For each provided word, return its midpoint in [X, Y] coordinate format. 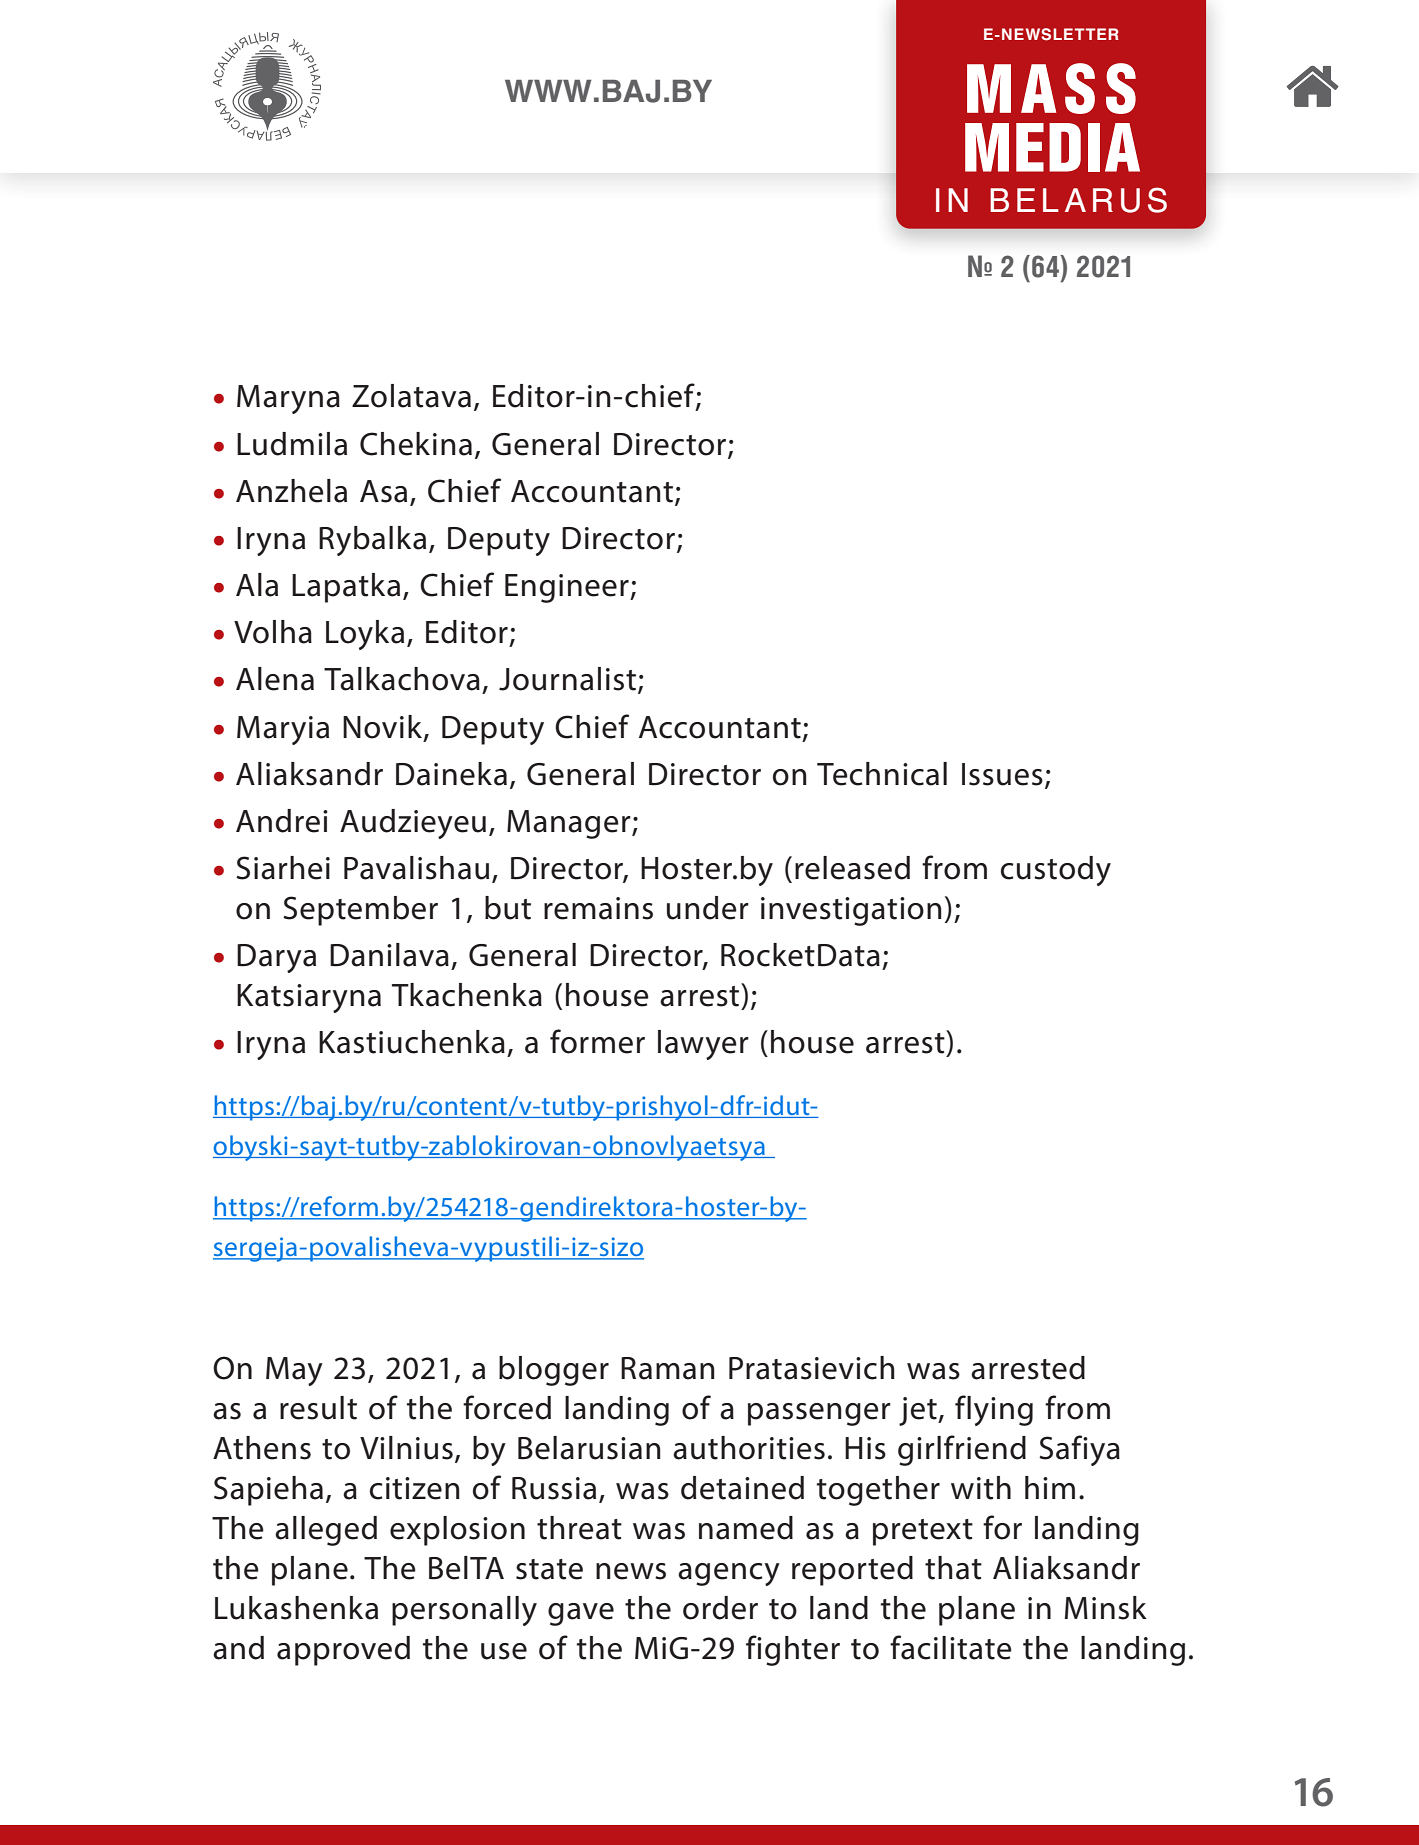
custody [1056, 871]
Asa [383, 491]
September [360, 911]
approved [343, 1651]
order [720, 1608]
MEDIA [1052, 147]
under [708, 908]
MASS [1051, 88]
